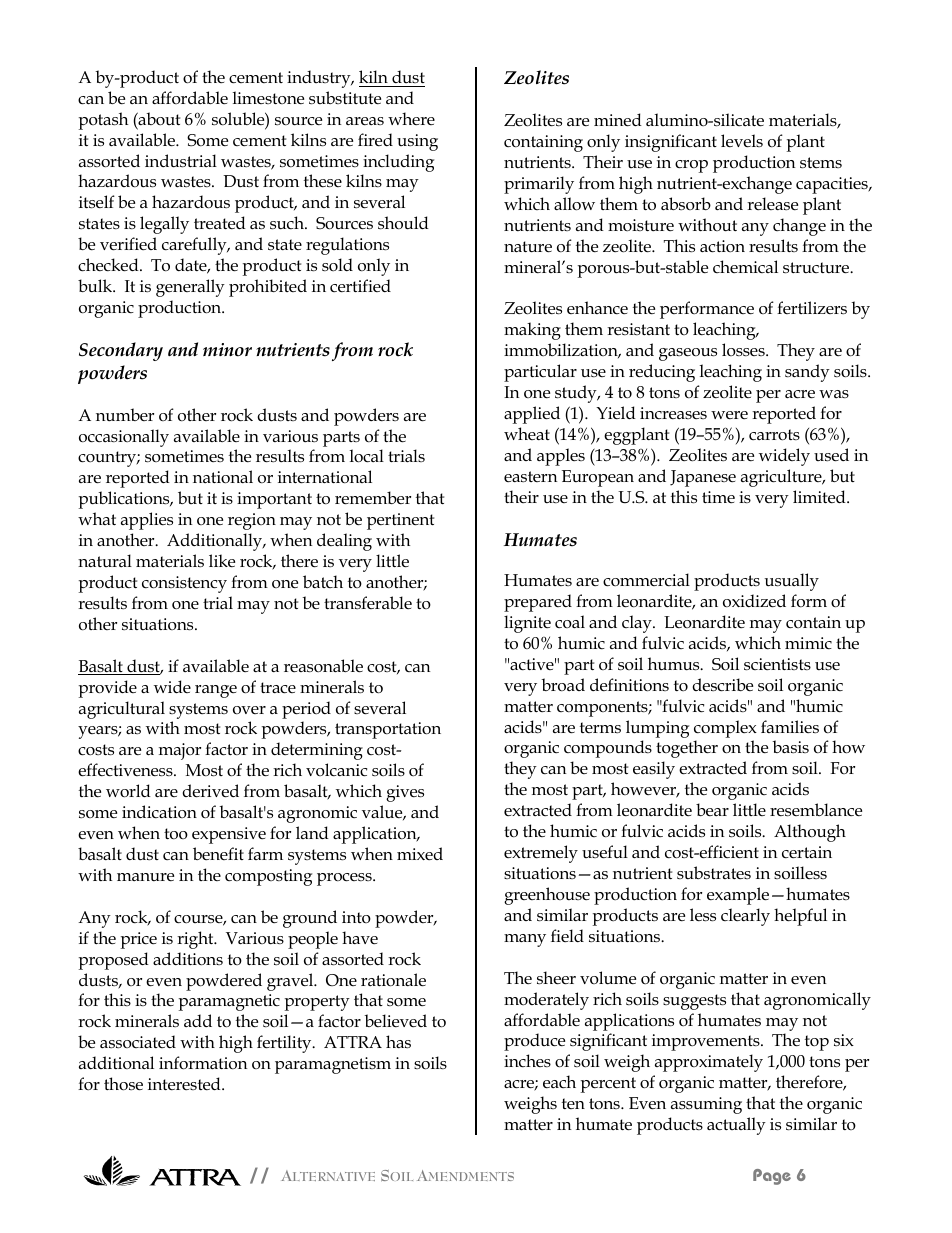 This document has height=1233, width=952. I want to click on interested, so click(185, 1084).
